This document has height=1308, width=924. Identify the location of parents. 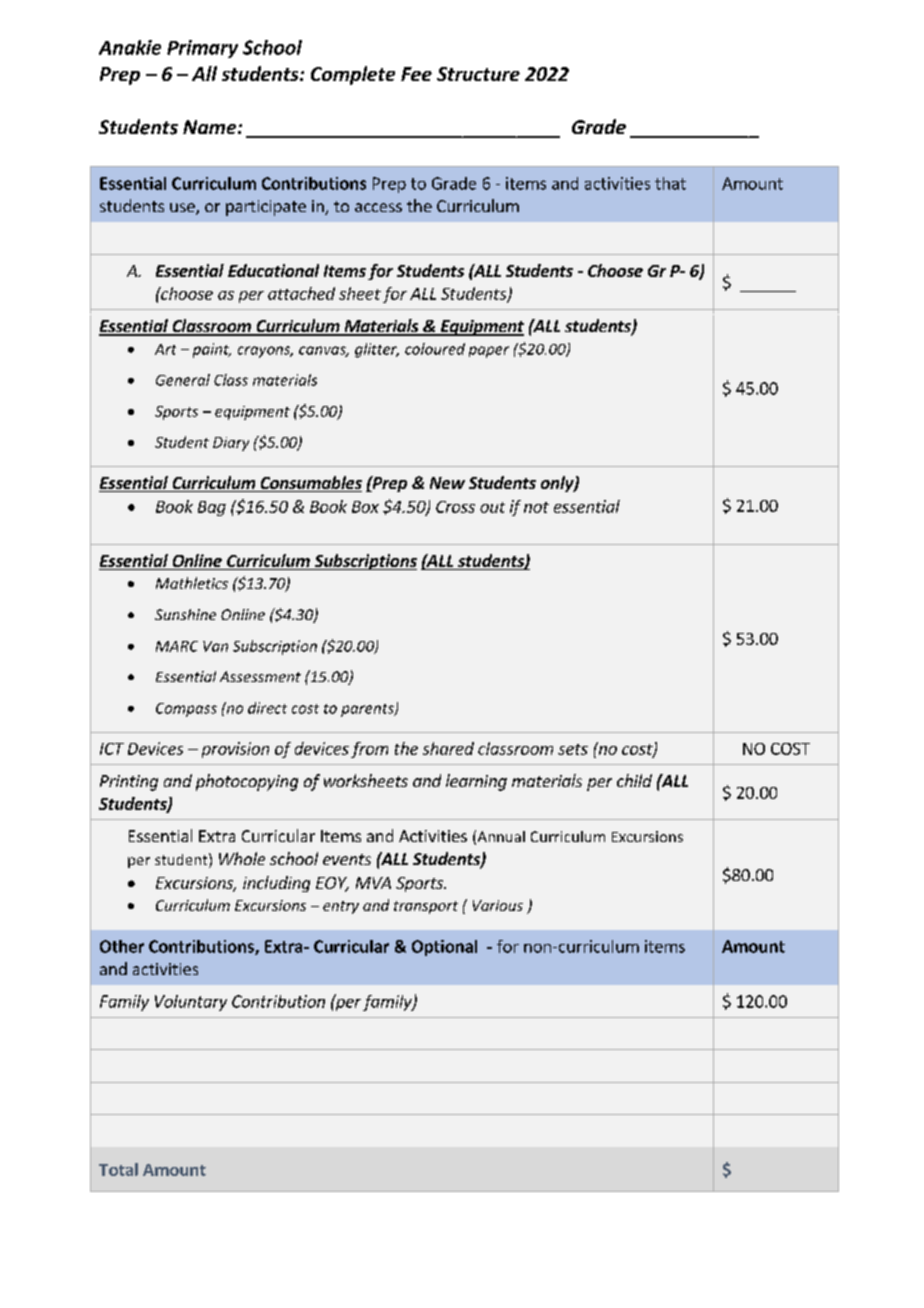
(368, 710).
